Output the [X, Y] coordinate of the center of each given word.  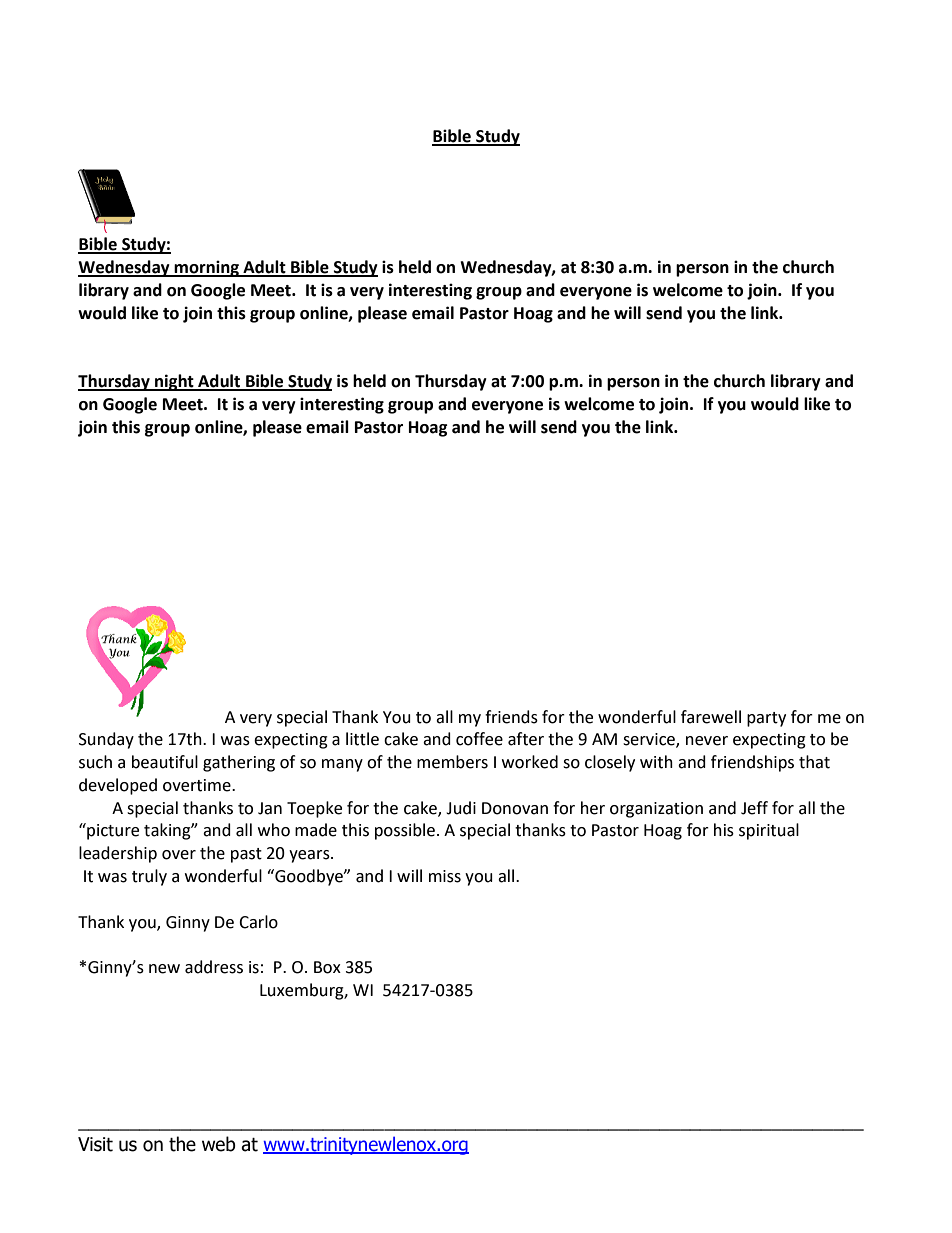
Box [327, 967]
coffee [479, 739]
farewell [711, 717]
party [766, 719]
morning [207, 268]
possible [405, 831]
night [174, 382]
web [219, 1144]
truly [149, 877]
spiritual [769, 831]
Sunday [106, 740]
